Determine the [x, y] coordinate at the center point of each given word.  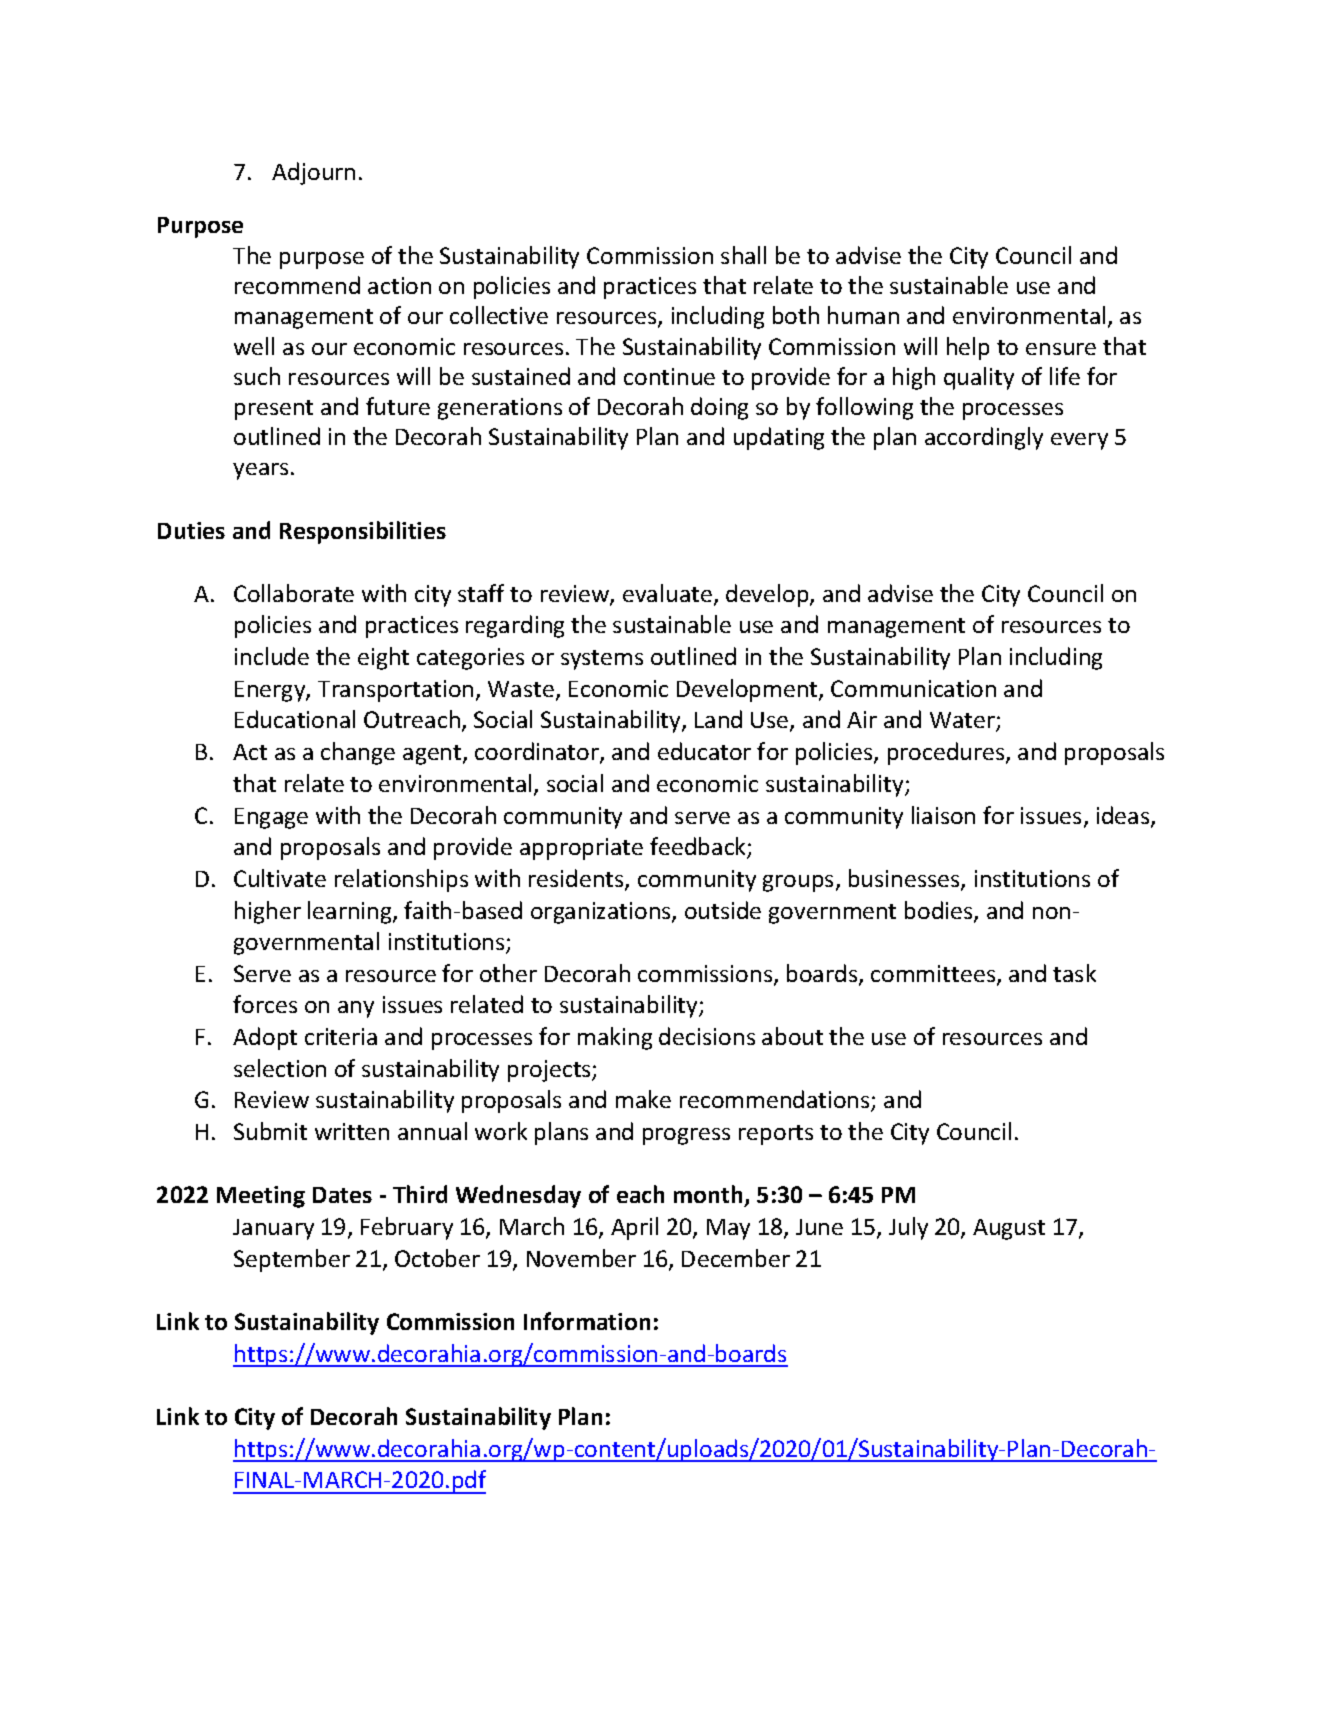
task [1074, 973]
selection [280, 1068]
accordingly [984, 438]
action [399, 285]
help [968, 348]
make [643, 1099]
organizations [602, 913]
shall [743, 255]
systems [602, 660]
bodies [940, 911]
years [260, 471]
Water [963, 722]
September [292, 1260]
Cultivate [280, 878]
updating [779, 438]
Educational [295, 719]
